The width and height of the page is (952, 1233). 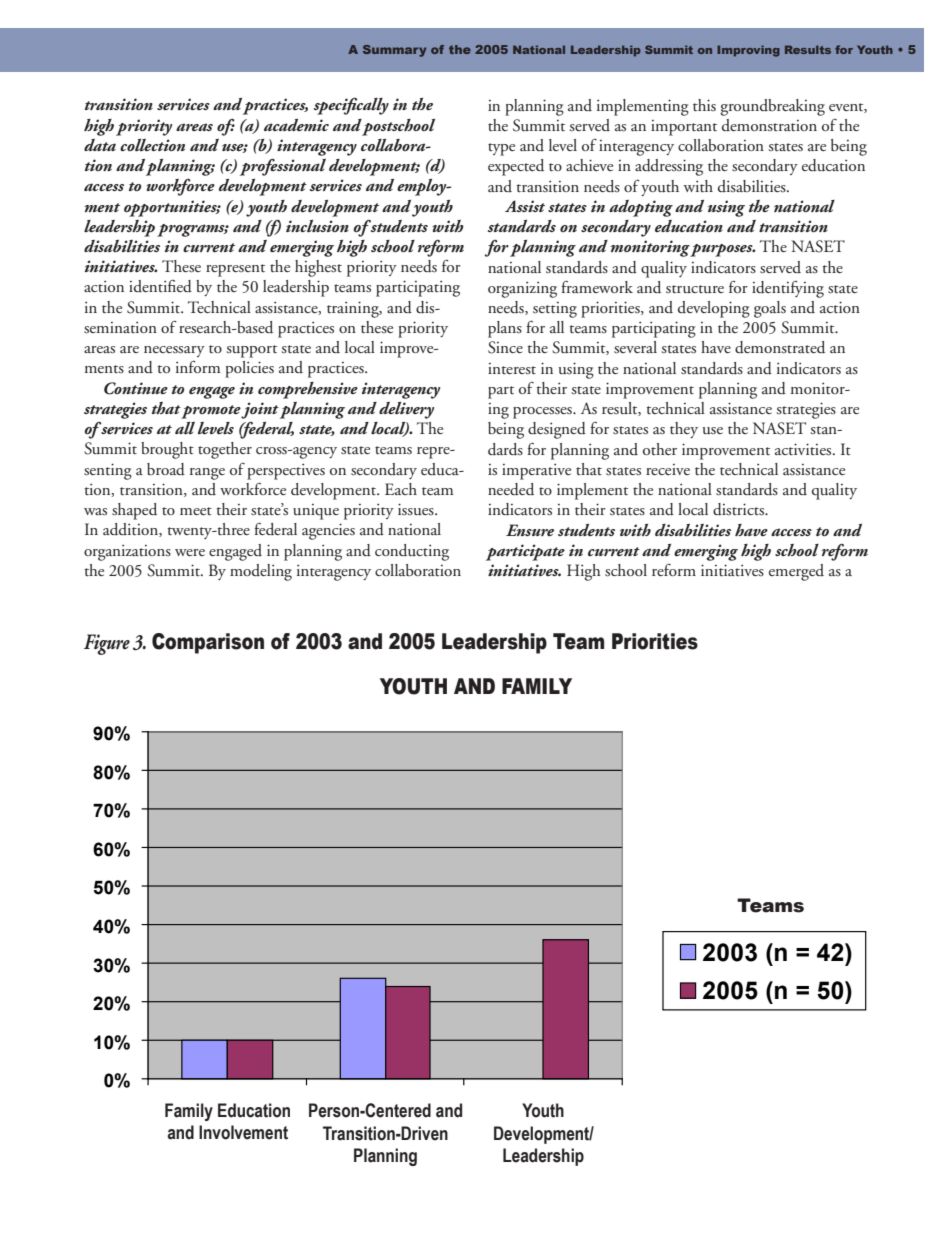 I want to click on necessary, so click(x=174, y=351).
